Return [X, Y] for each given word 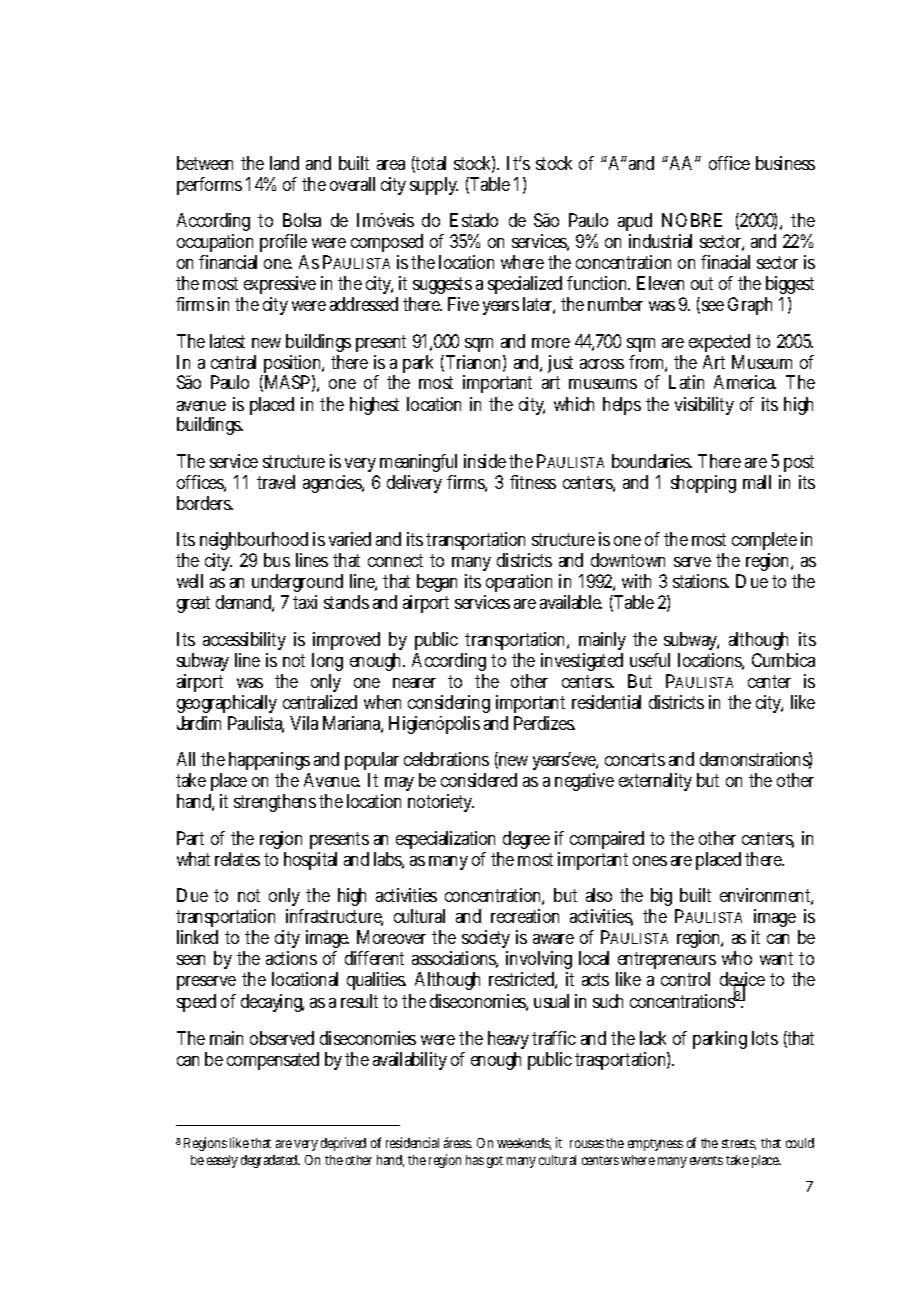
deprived [343, 1144]
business [785, 163]
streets [739, 1144]
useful [650, 660]
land [284, 163]
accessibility [244, 643]
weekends [524, 1144]
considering [449, 706]
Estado [474, 220]
